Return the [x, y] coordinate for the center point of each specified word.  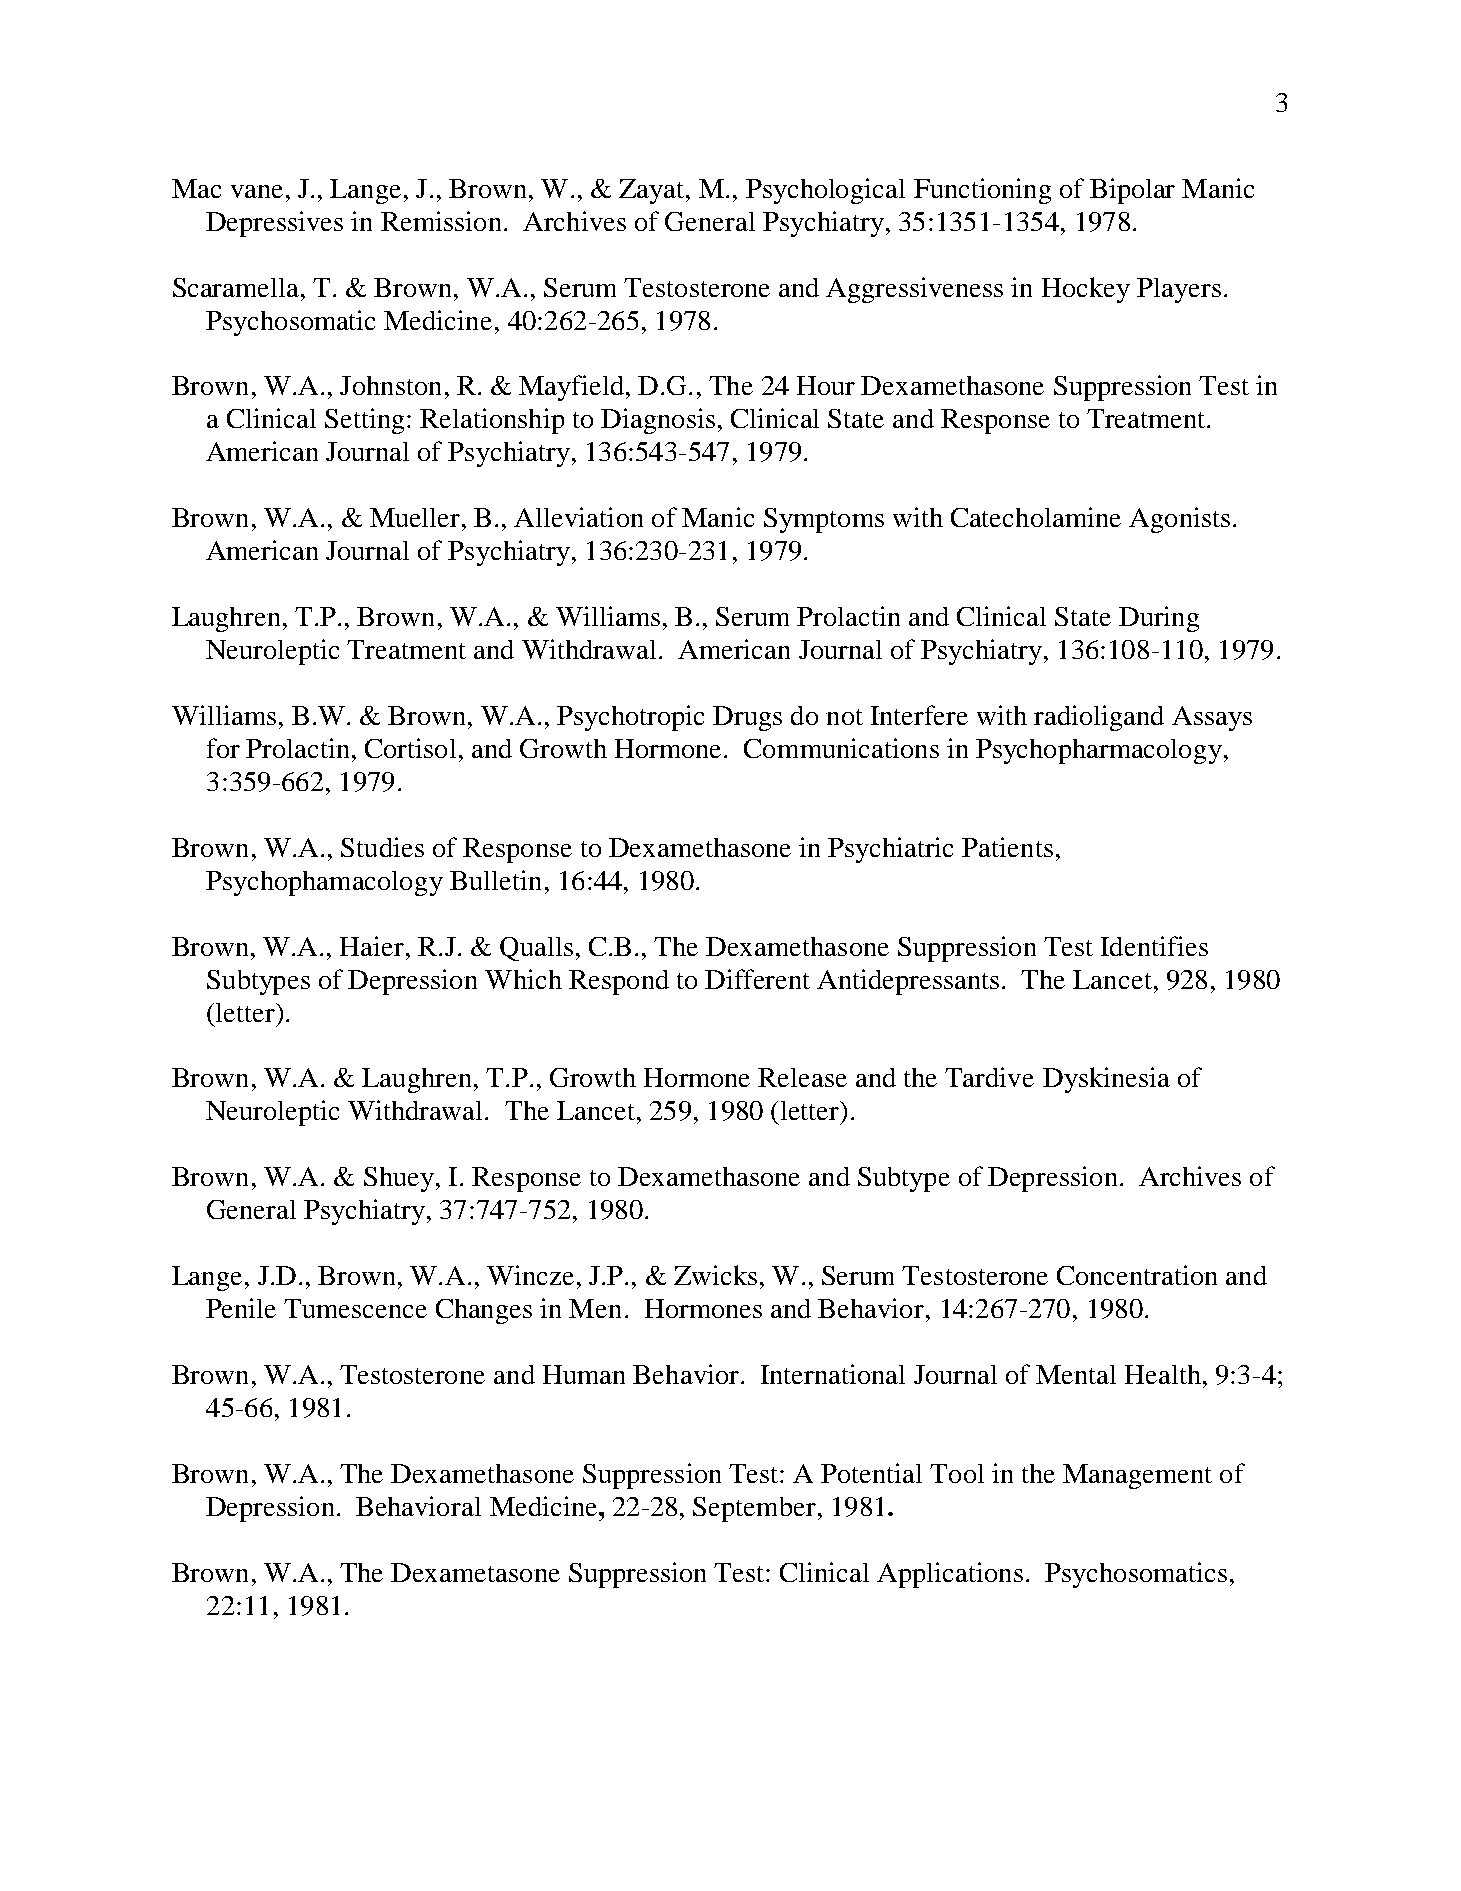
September [754, 1509]
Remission [441, 221]
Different [757, 979]
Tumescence [355, 1308]
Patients [1007, 847]
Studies [382, 847]
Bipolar [1132, 191]
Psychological [825, 191]
